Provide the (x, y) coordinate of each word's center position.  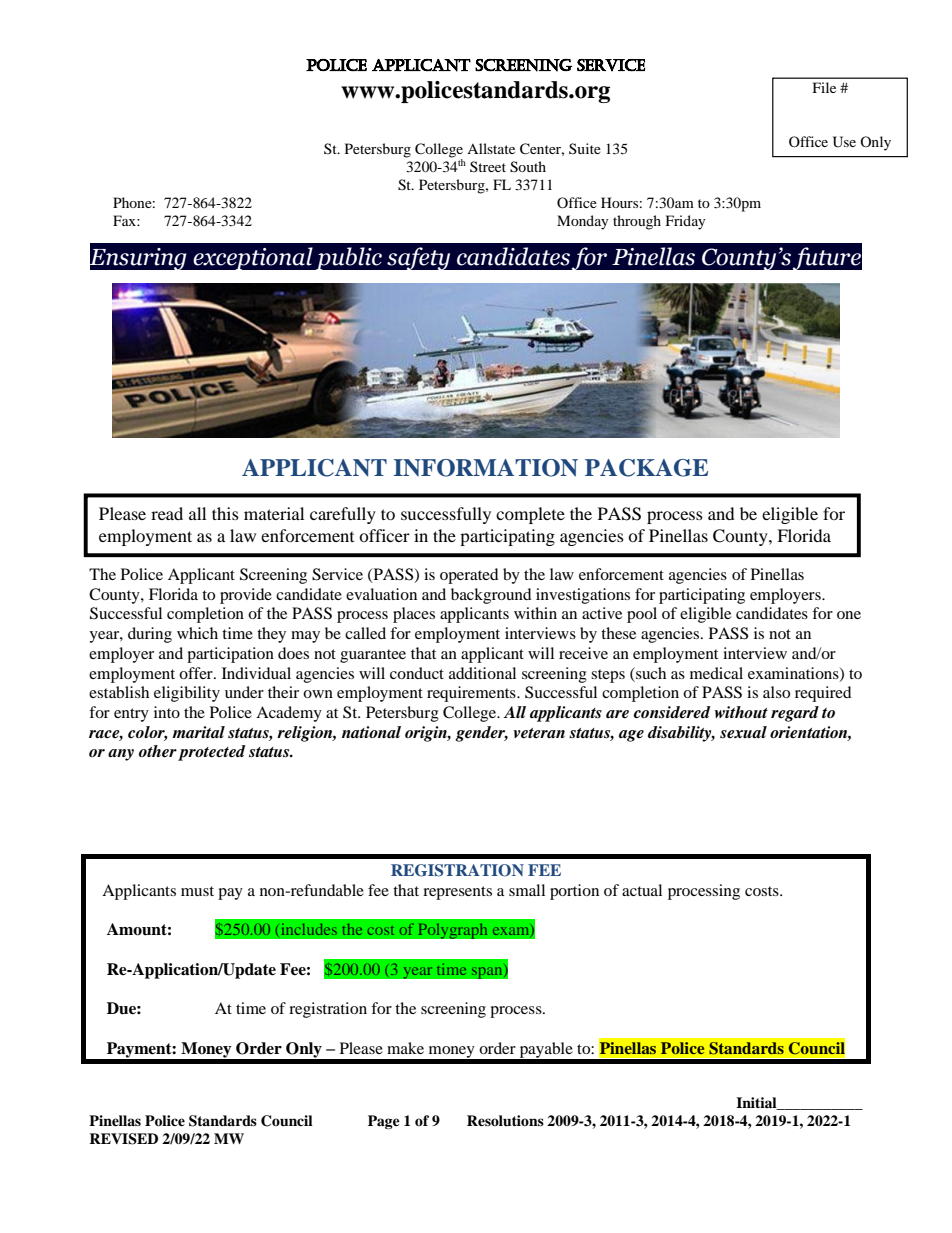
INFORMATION (486, 468)
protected (211, 753)
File (824, 87)
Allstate (491, 148)
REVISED (123, 1139)
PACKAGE (646, 468)
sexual (743, 732)
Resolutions (505, 1120)
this (225, 513)
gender (481, 734)
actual (642, 890)
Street (488, 166)
